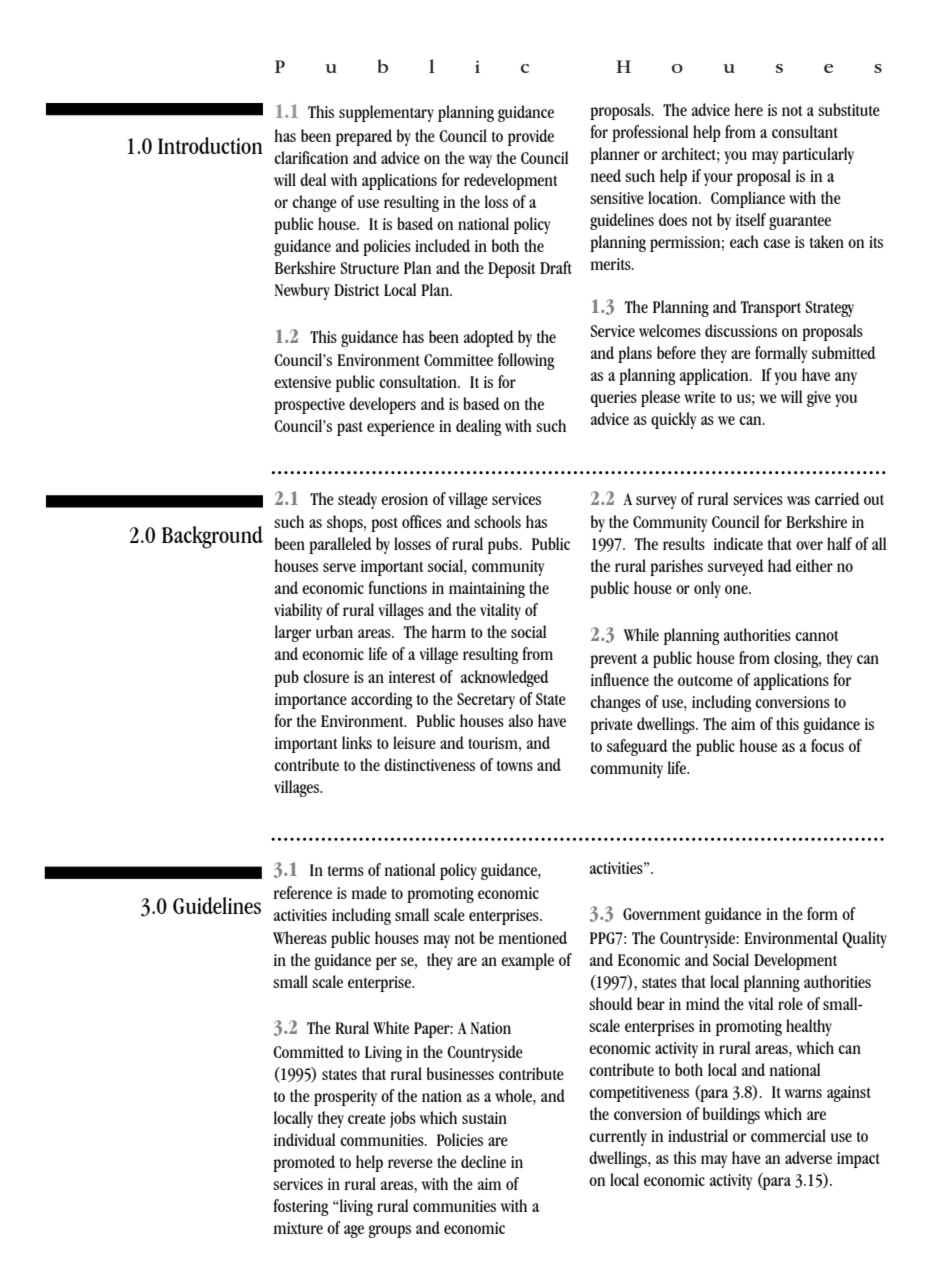  What do you see at coordinates (819, 399) in the page?
I see `give` at bounding box center [819, 399].
